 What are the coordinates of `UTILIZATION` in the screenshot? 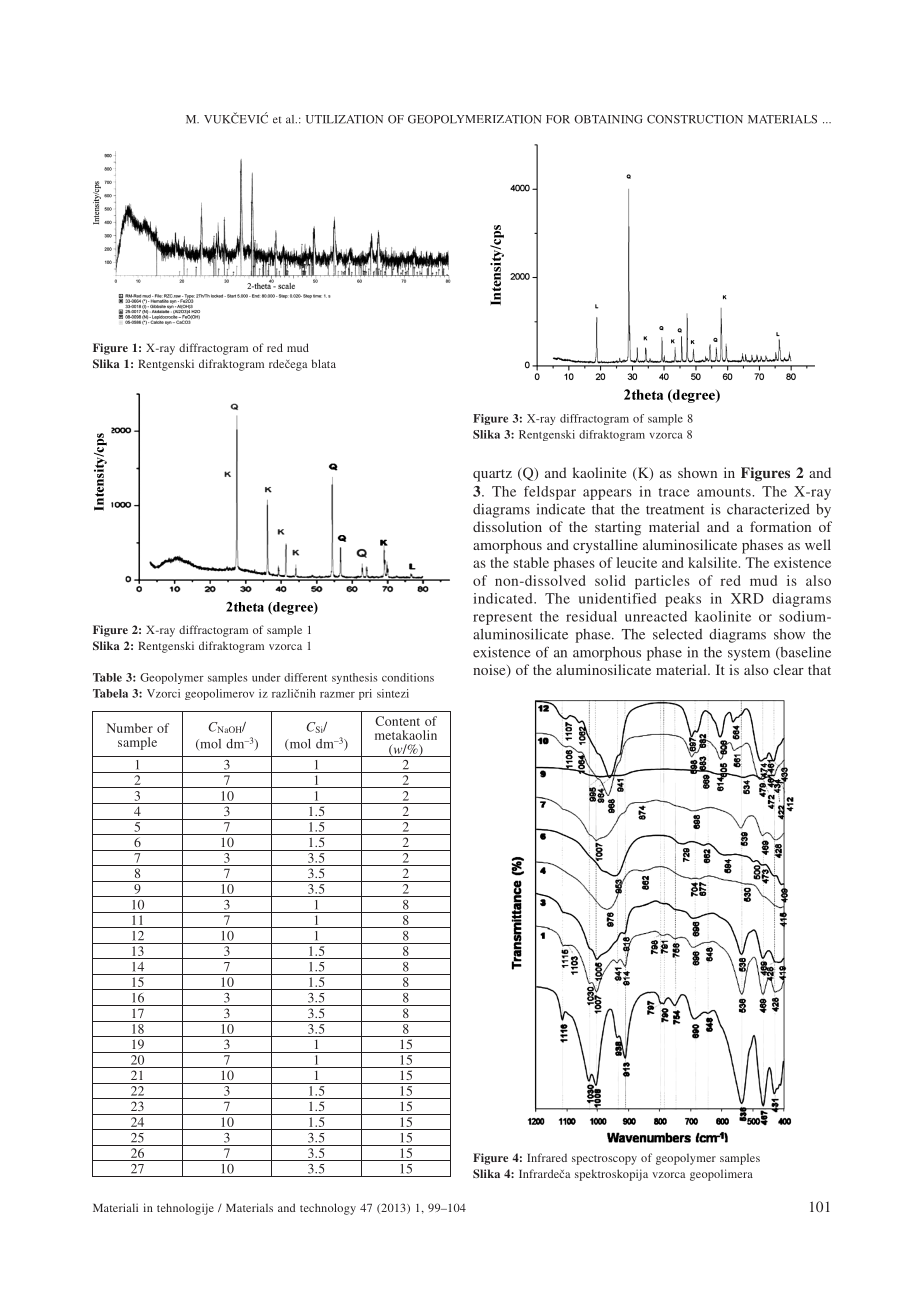 It's located at (344, 119).
